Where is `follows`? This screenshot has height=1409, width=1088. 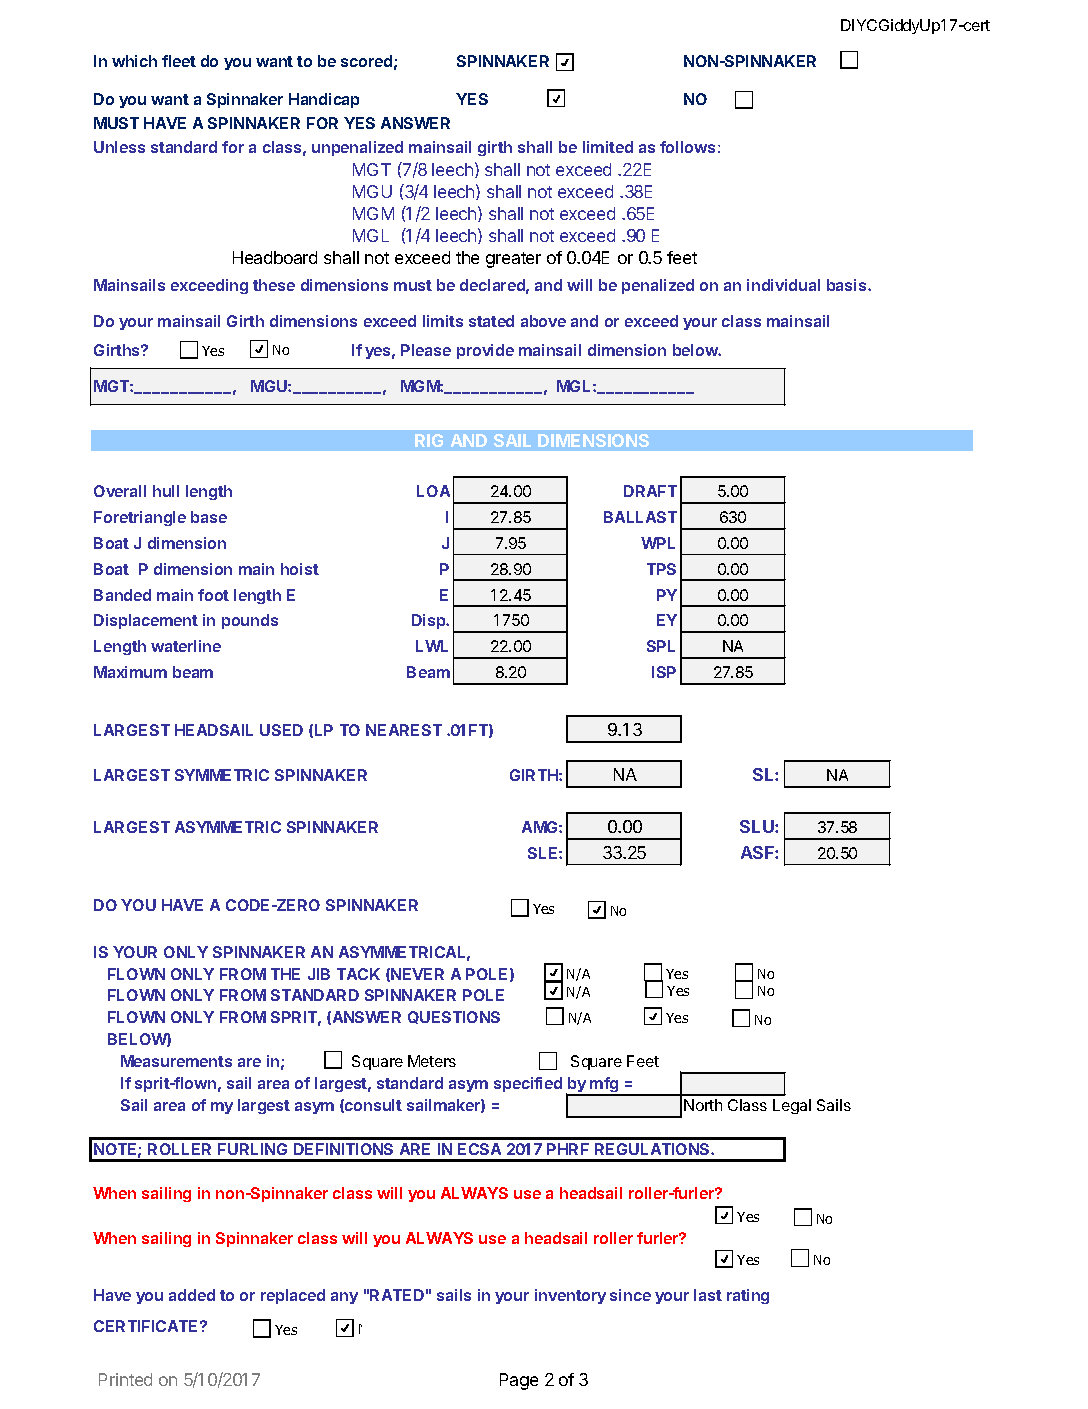 follows is located at coordinates (687, 147).
